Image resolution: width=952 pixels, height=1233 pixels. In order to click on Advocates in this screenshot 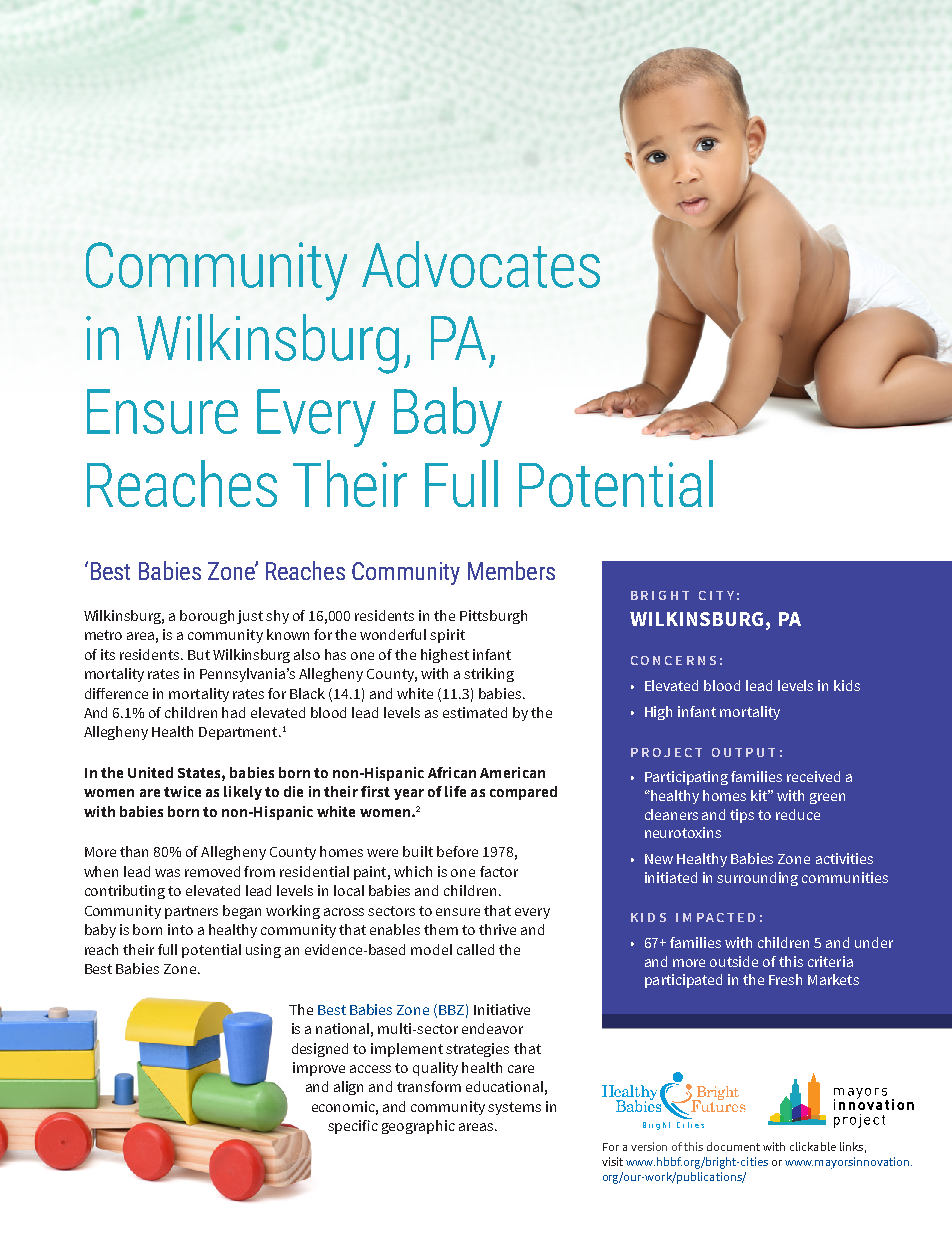, I will do `click(481, 264)`.
